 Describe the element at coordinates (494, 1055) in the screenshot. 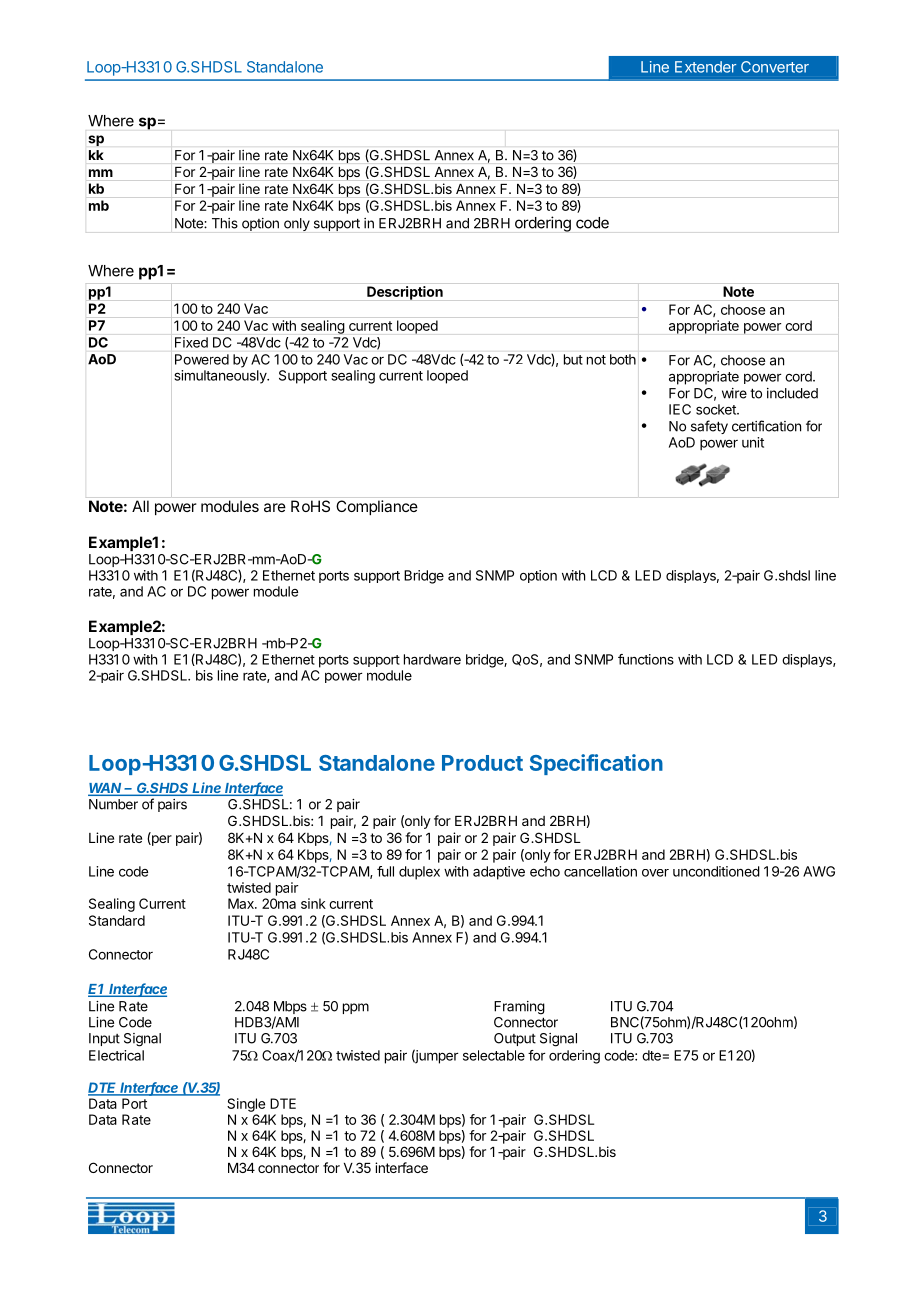

I see `selectable` at that location.
